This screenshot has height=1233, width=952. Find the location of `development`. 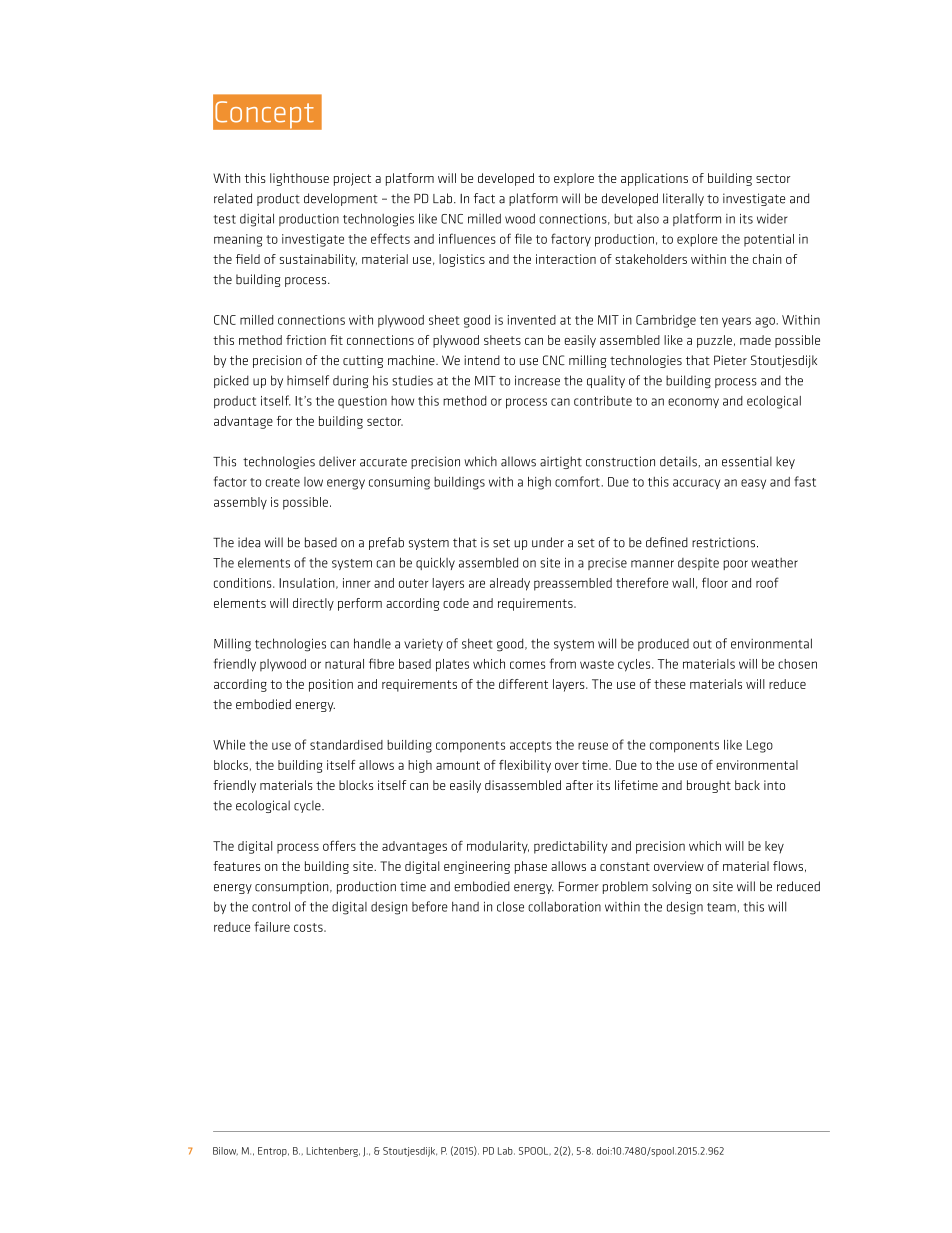

development is located at coordinates (341, 199).
